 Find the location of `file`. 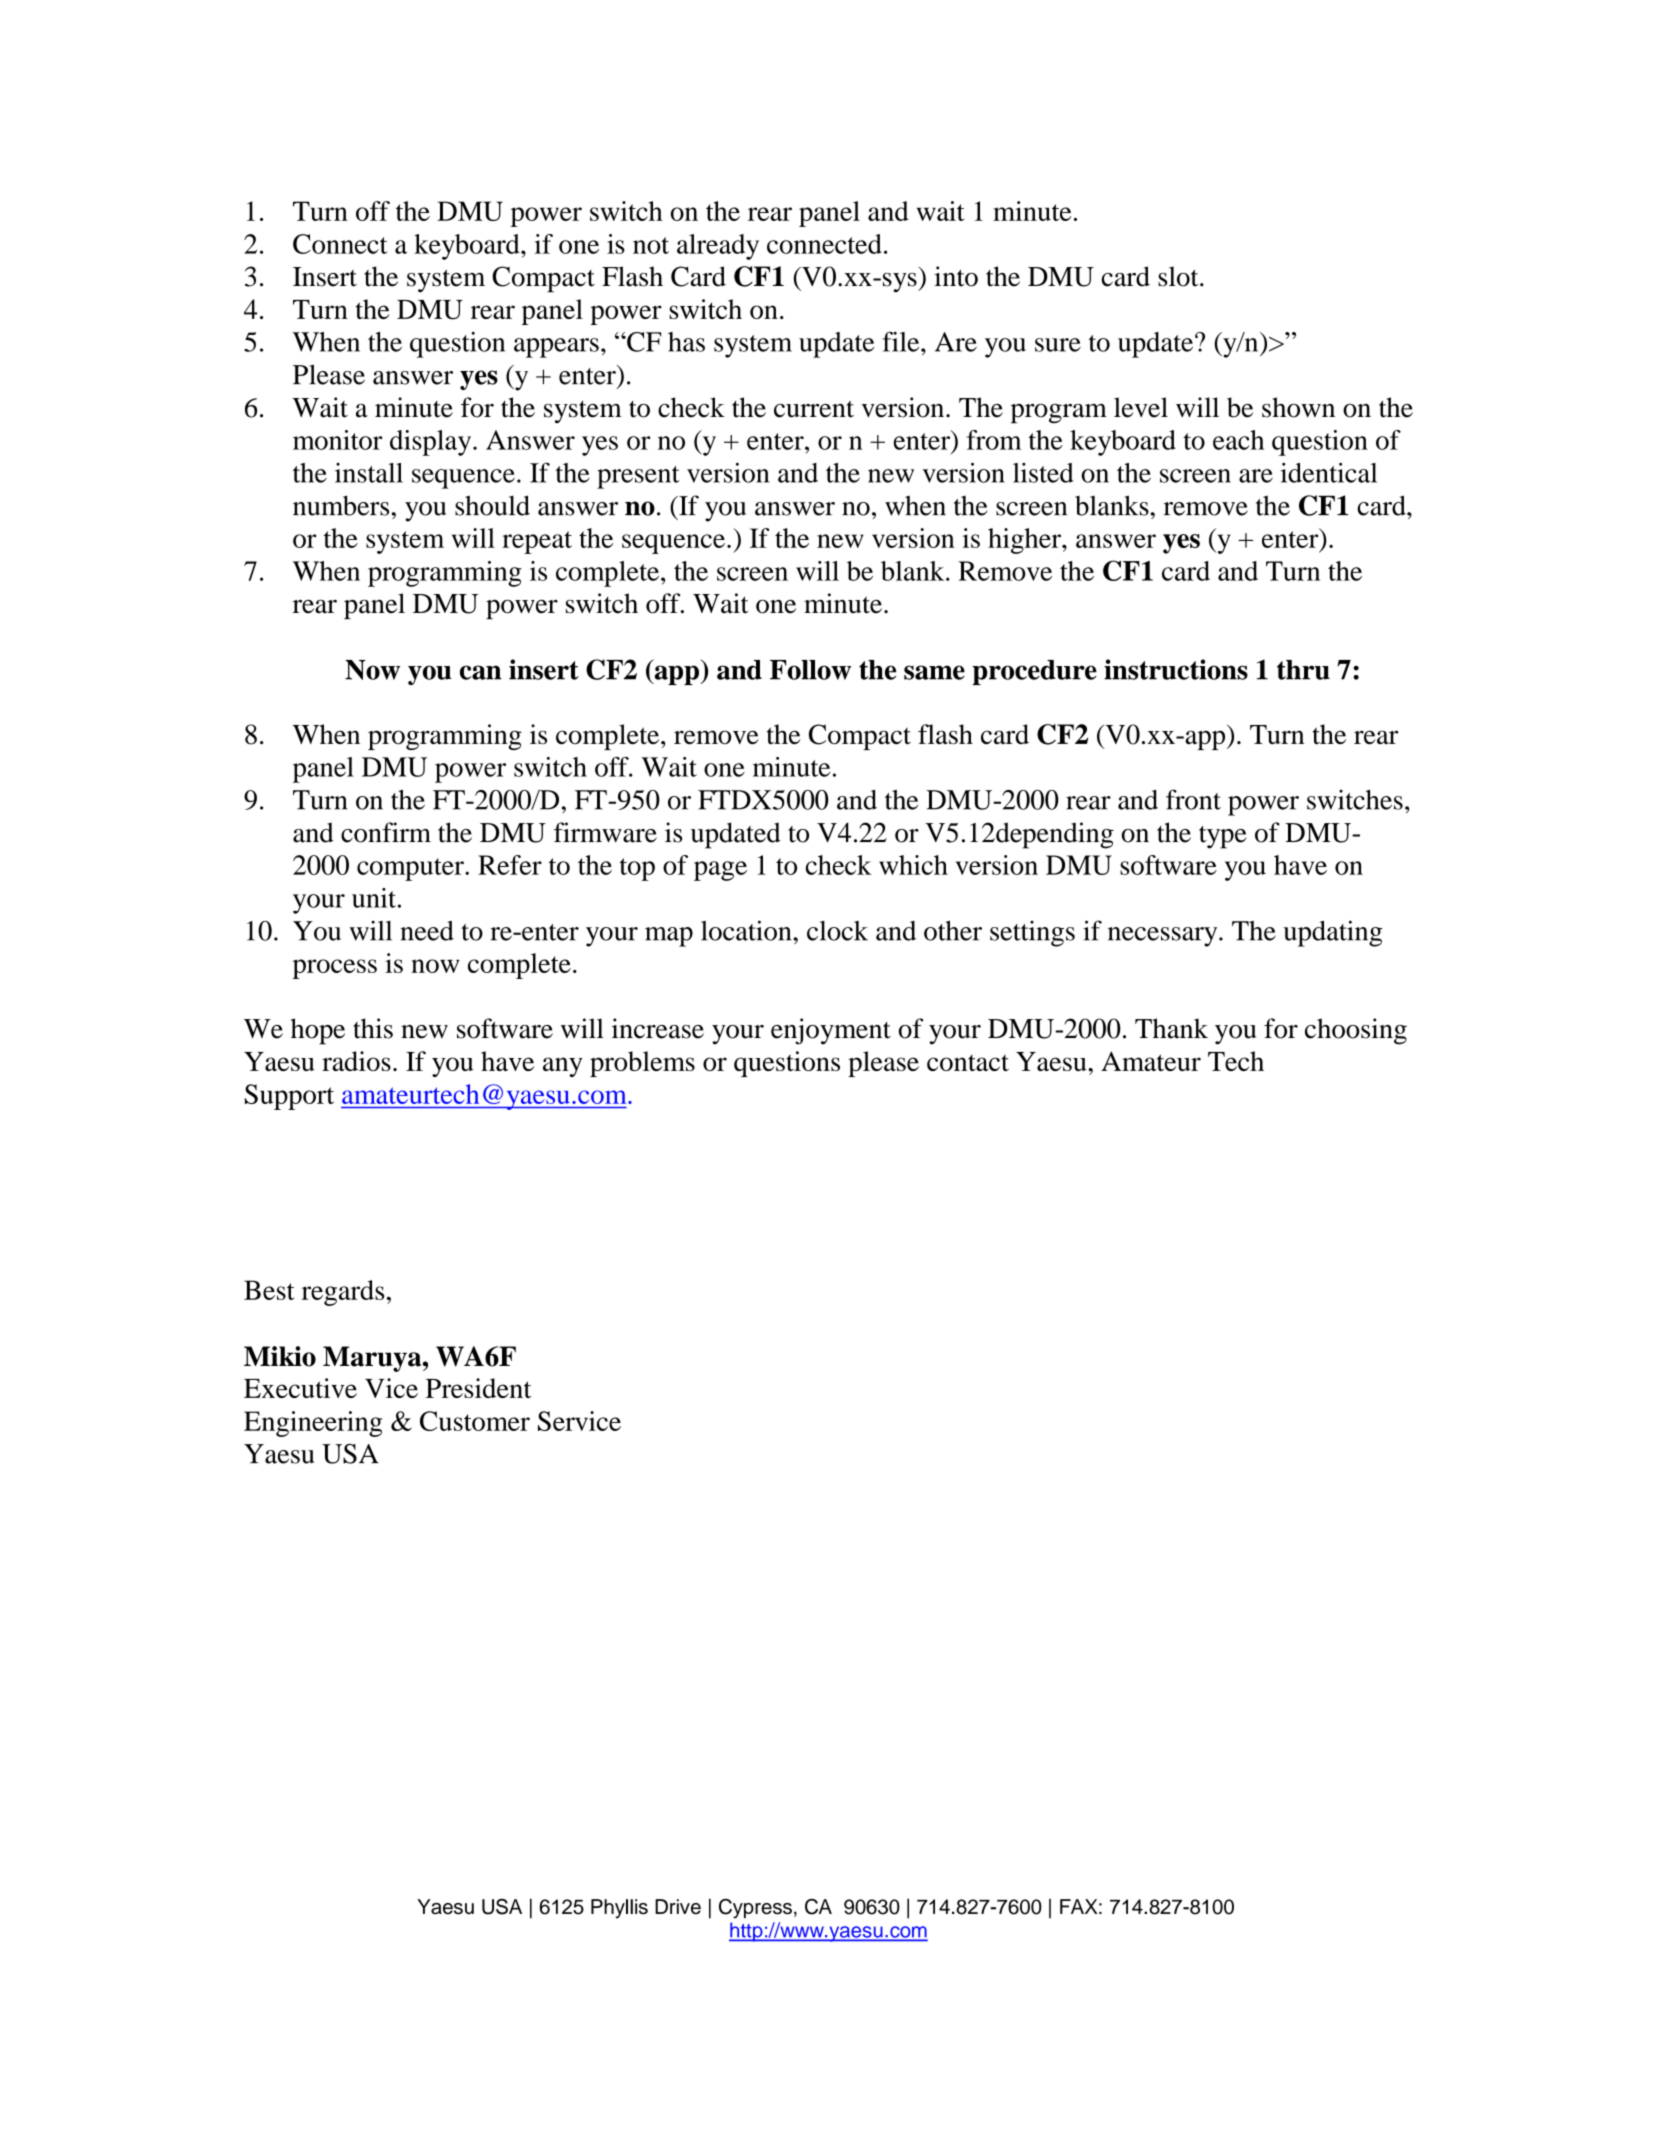

file is located at coordinates (902, 341).
